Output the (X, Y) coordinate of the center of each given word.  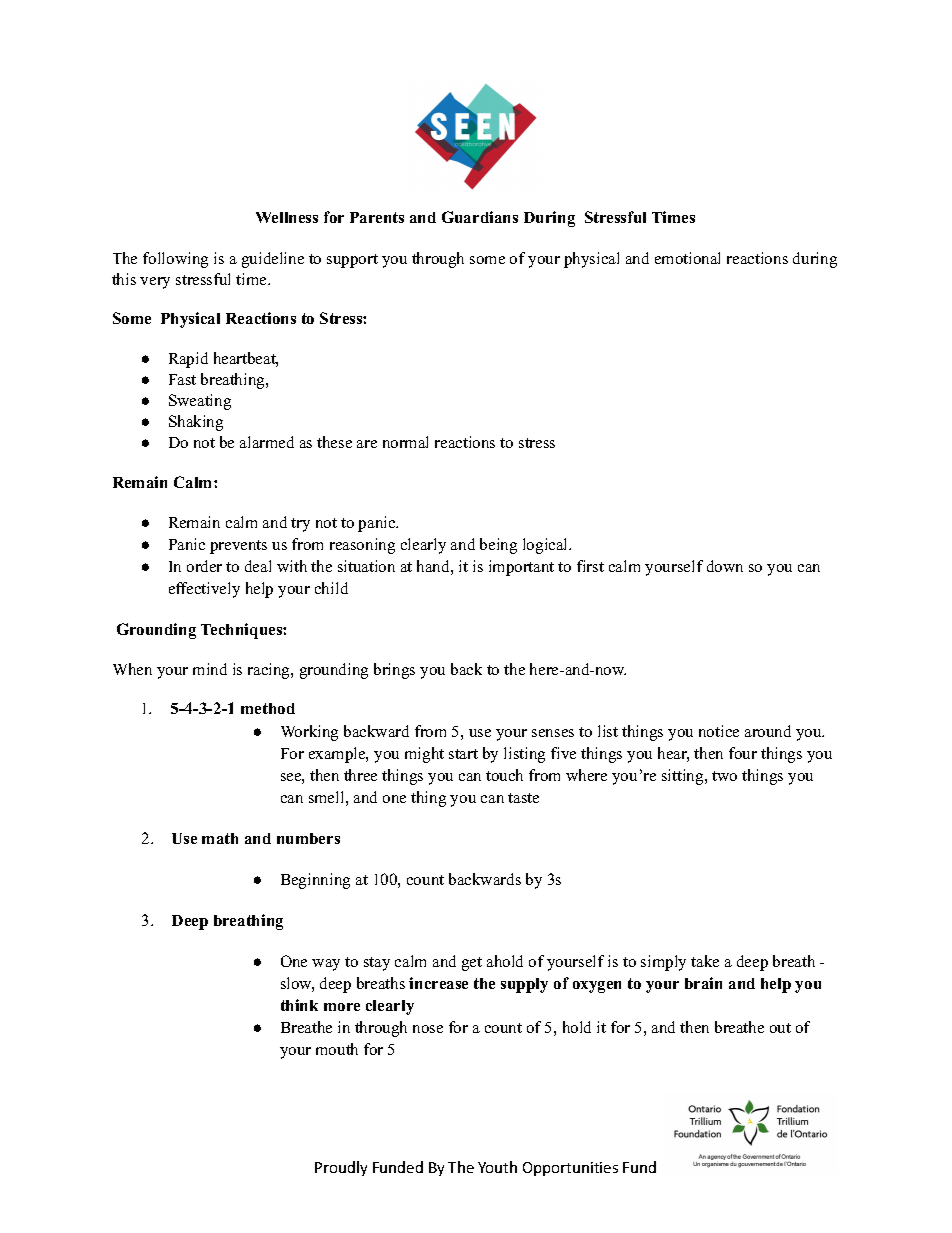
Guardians (480, 217)
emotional (687, 258)
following (175, 260)
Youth (497, 1167)
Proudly (341, 1168)
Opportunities (570, 1169)
